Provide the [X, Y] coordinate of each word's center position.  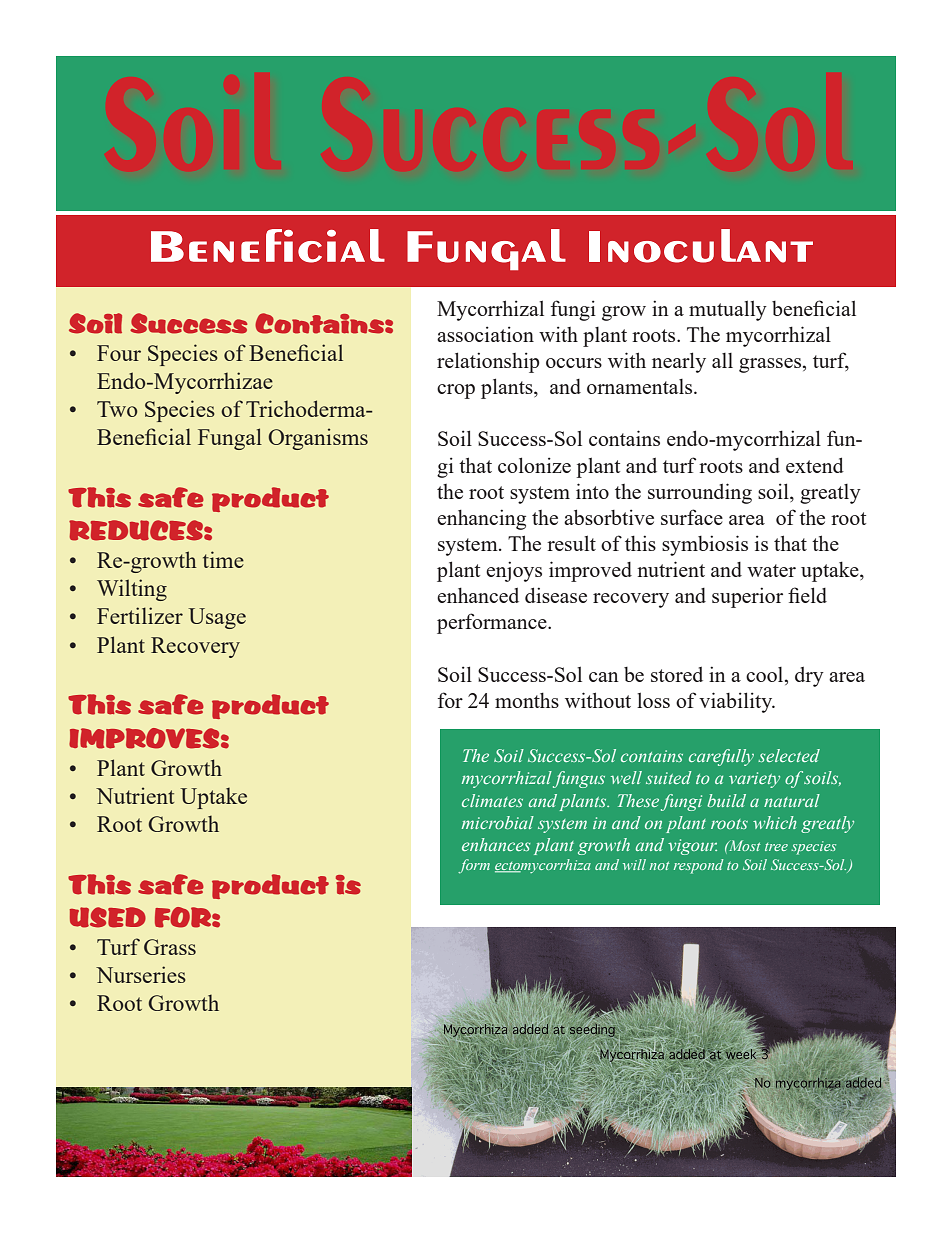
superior [747, 597]
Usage [217, 618]
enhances [496, 844]
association [485, 334]
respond [698, 866]
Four [119, 353]
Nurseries [141, 974]
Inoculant [701, 246]
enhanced [478, 595]
